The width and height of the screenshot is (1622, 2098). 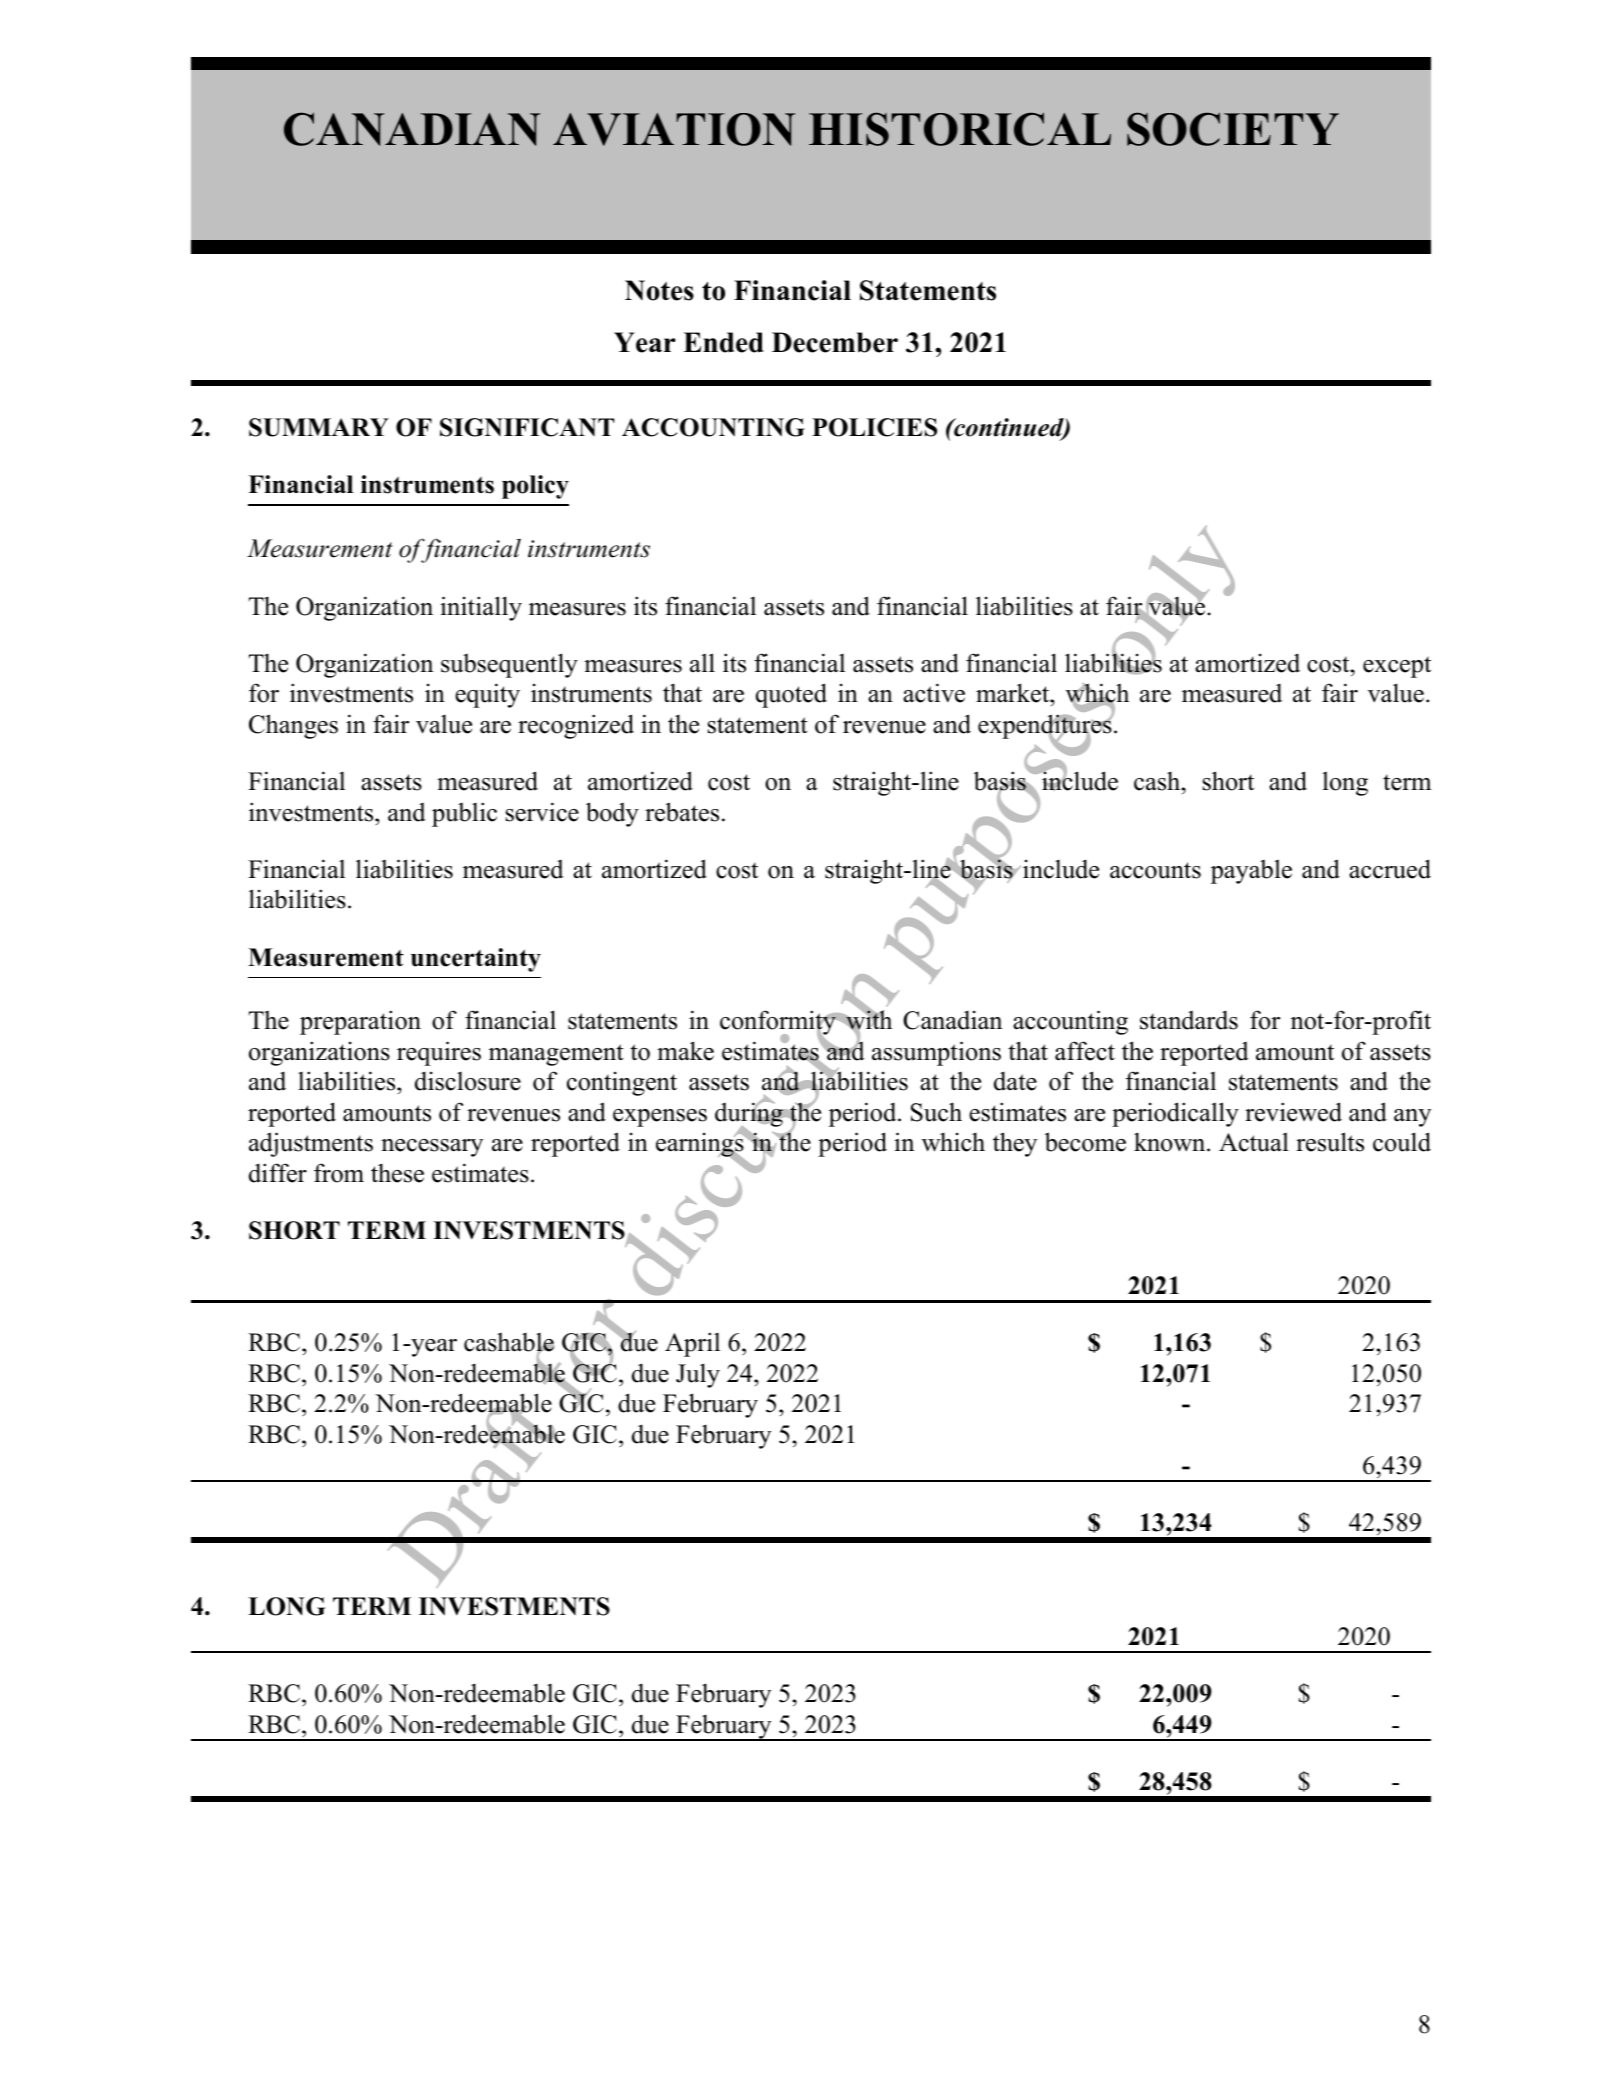 What do you see at coordinates (1233, 129) in the screenshot?
I see `SOCIETY` at bounding box center [1233, 129].
